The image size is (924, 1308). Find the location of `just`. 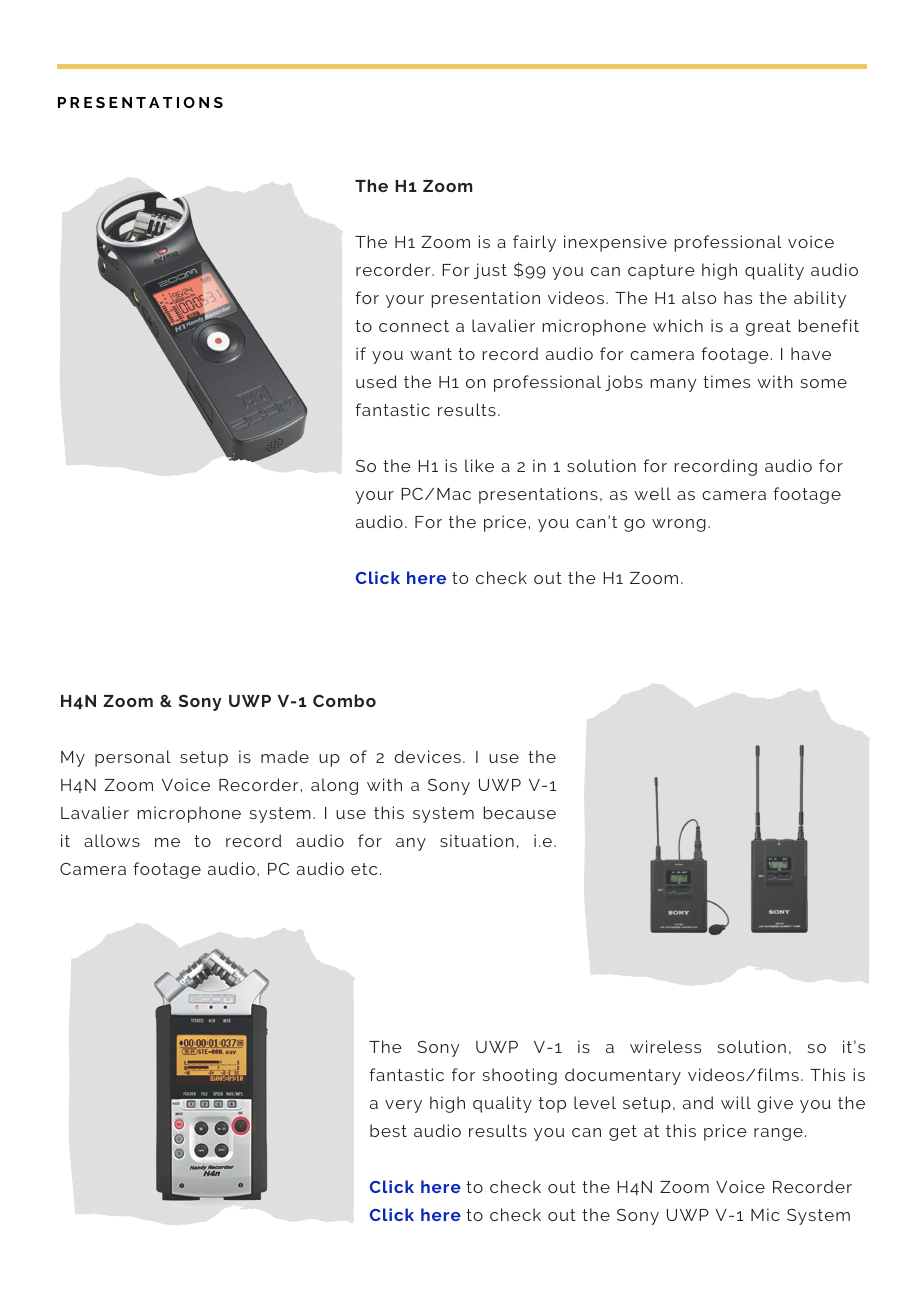

just is located at coordinates (490, 271).
